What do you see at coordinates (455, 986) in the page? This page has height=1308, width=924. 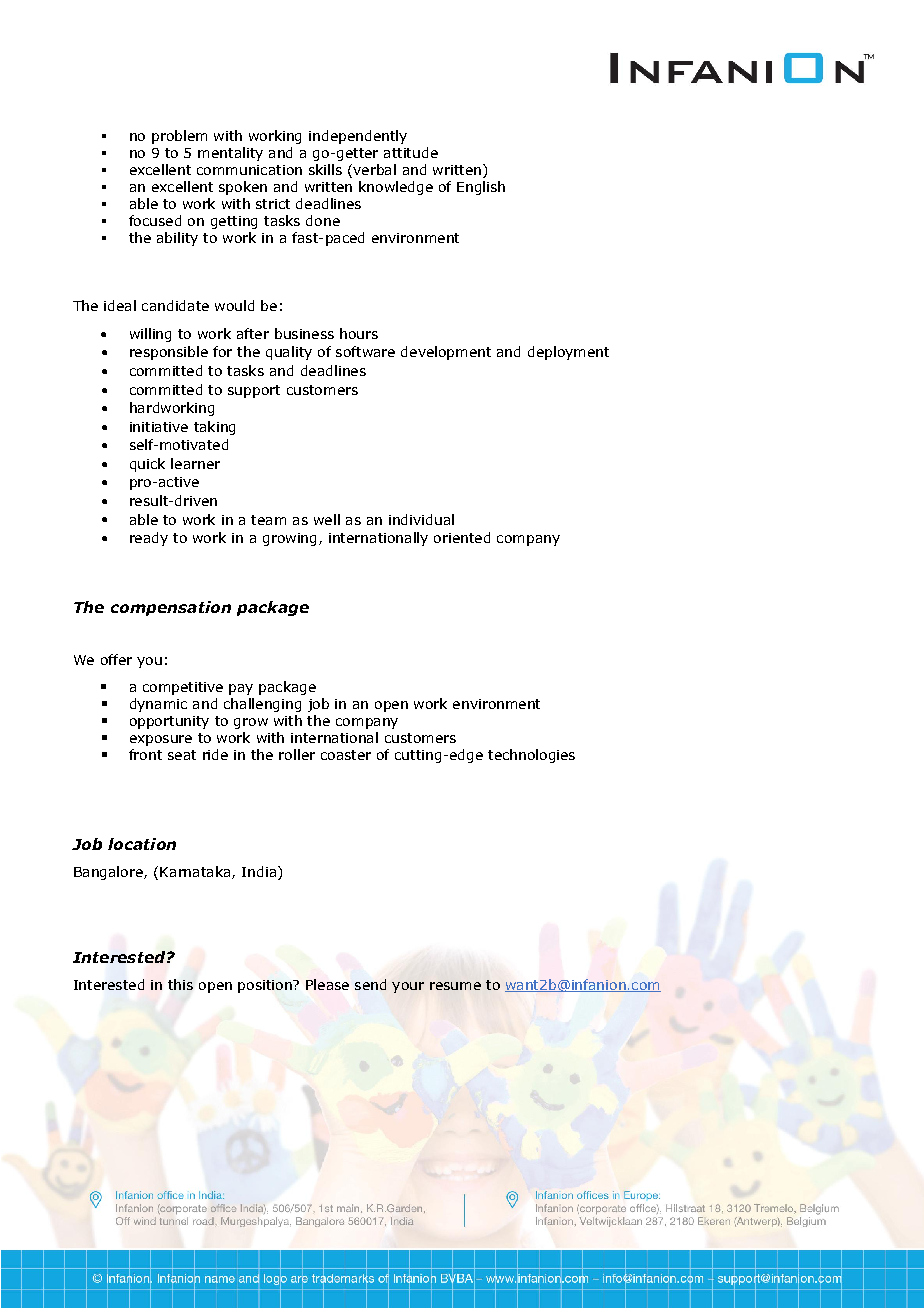 I see `resume` at bounding box center [455, 986].
